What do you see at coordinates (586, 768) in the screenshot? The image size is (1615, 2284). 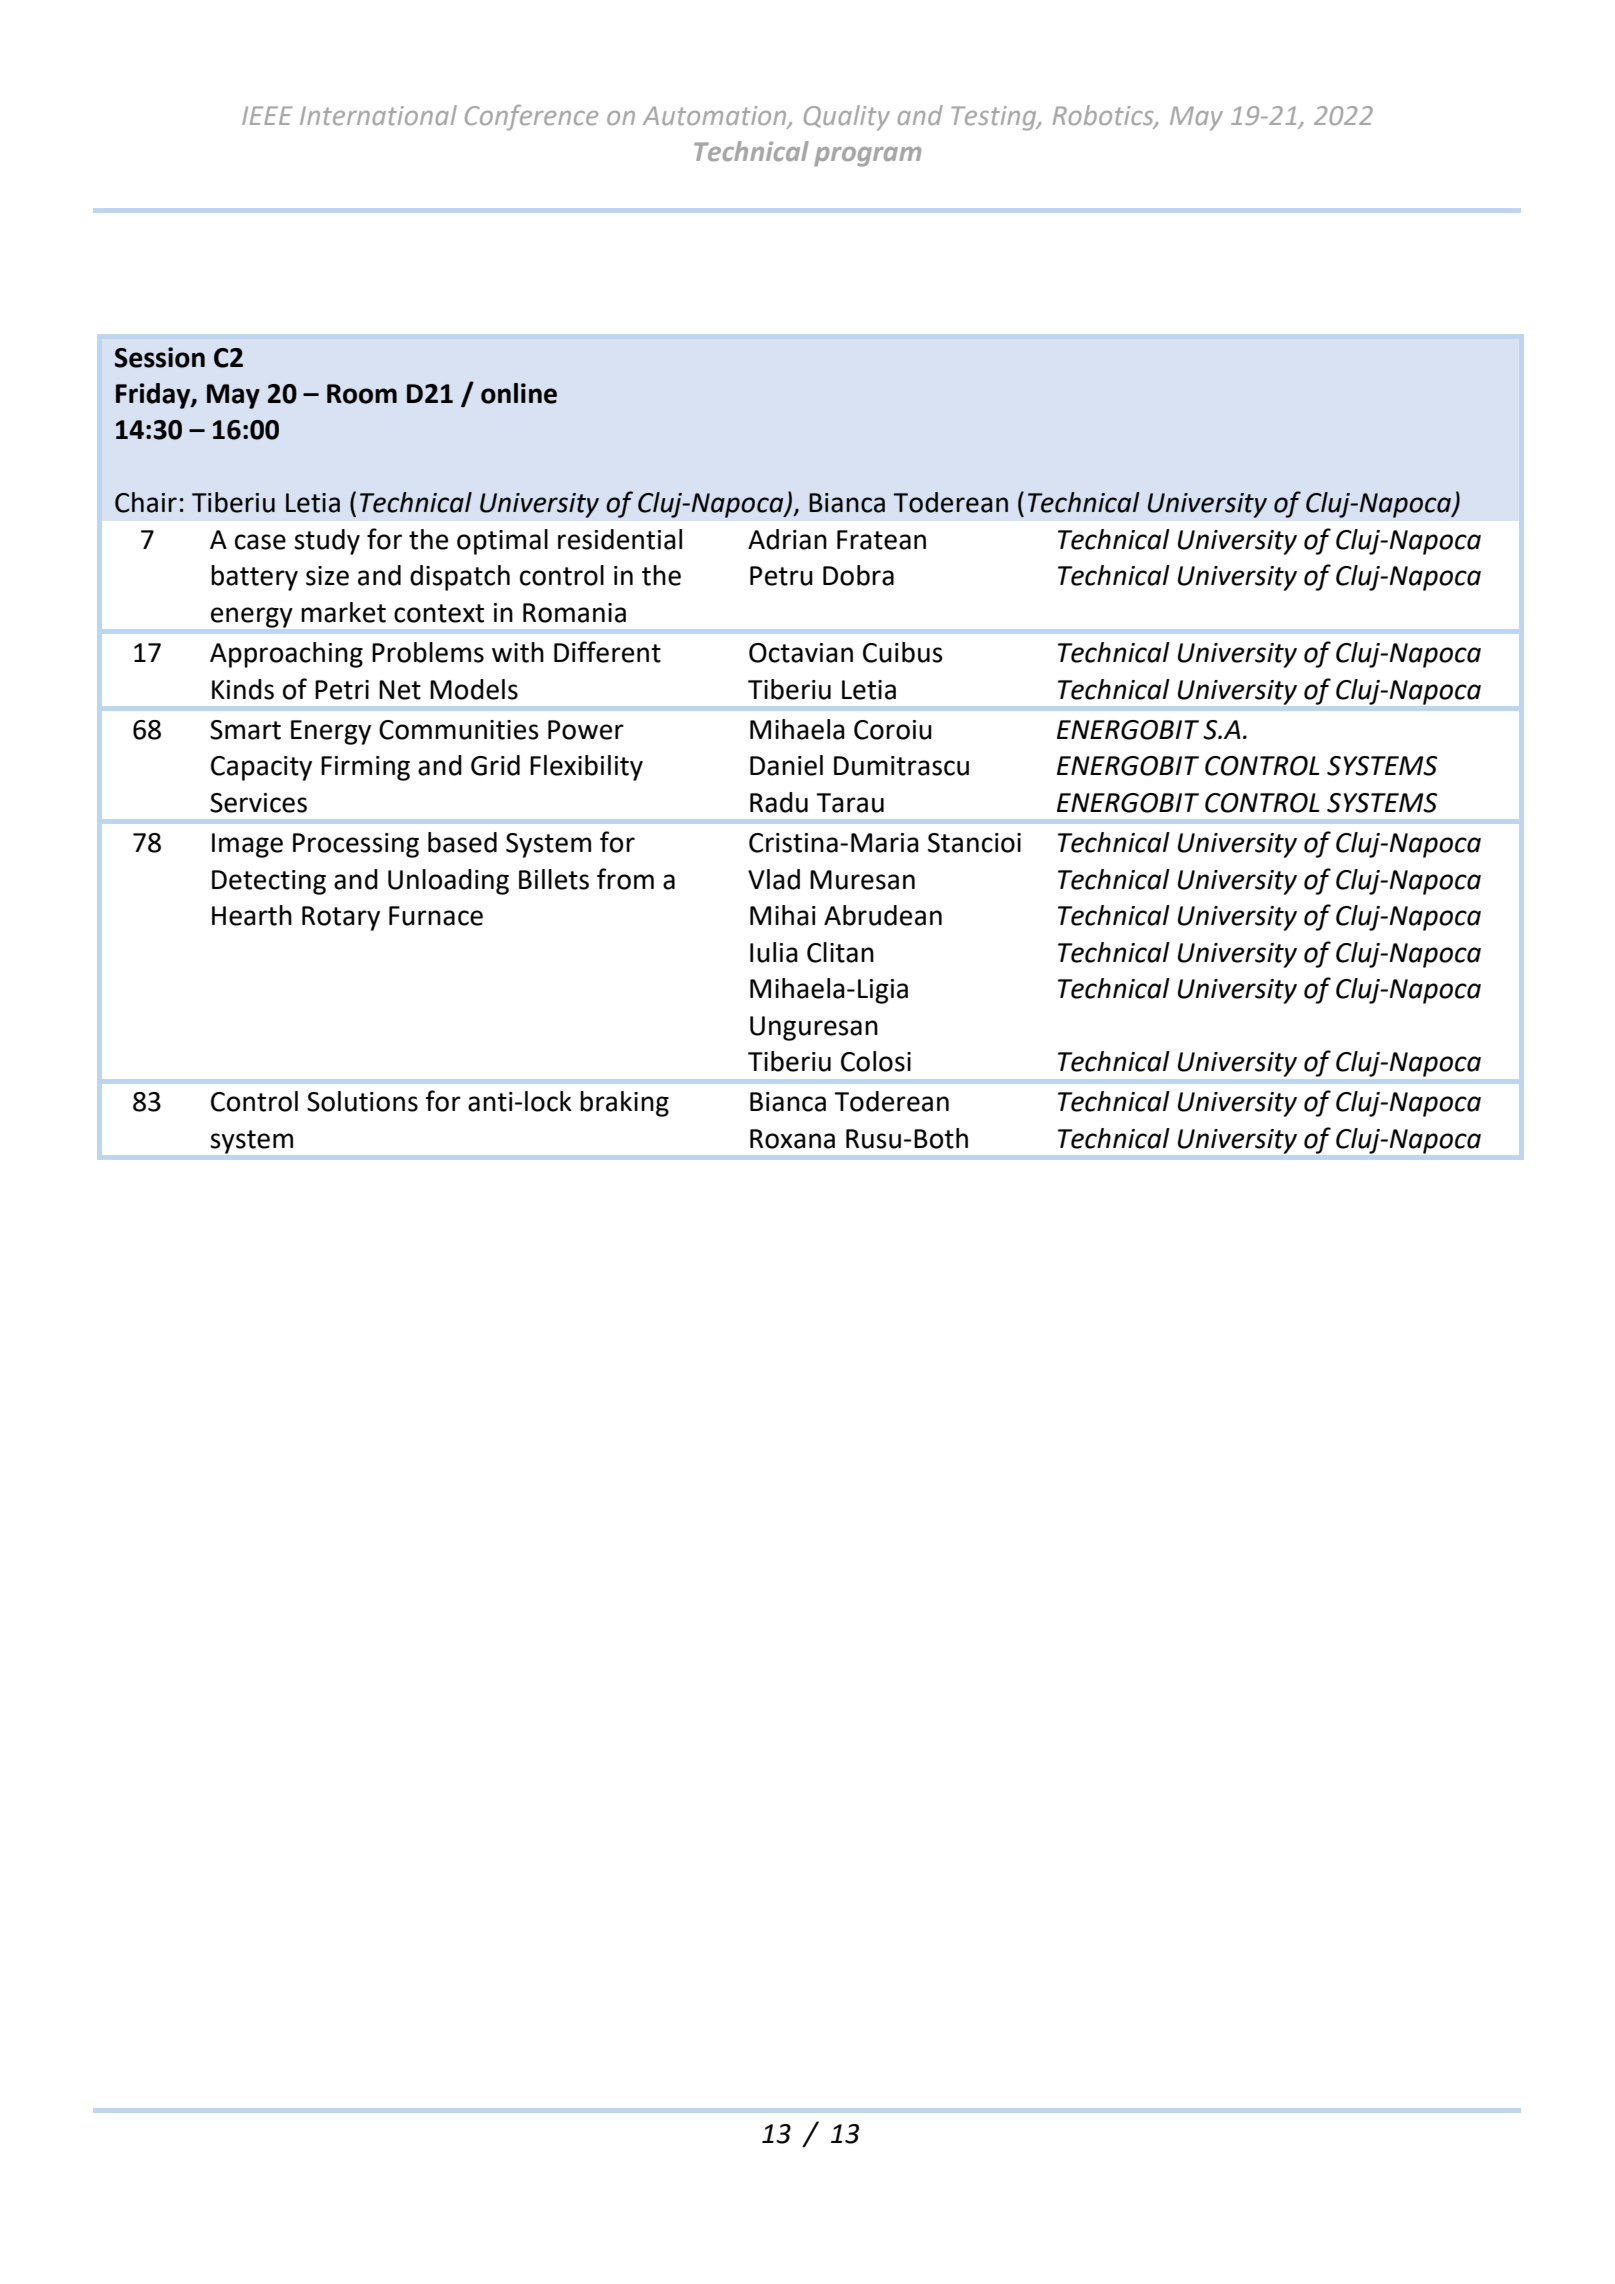 I see `Flexibility` at bounding box center [586, 768].
